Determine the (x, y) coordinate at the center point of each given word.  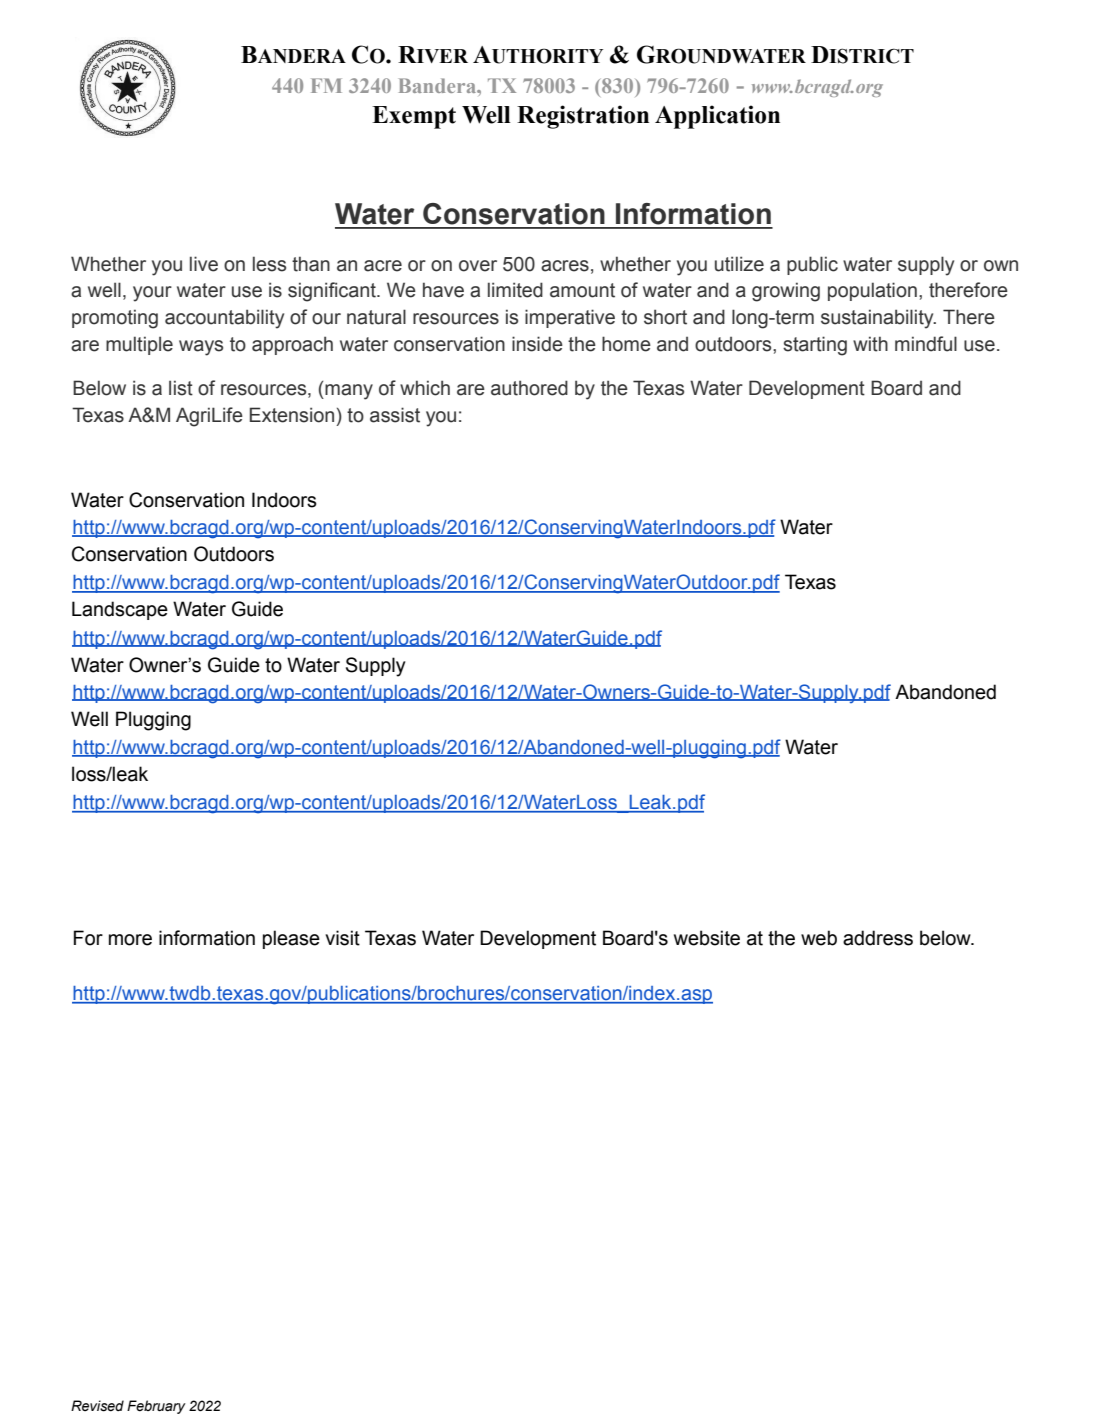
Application (717, 117)
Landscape (120, 610)
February (156, 1407)
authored (529, 388)
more (130, 940)
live (204, 264)
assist (395, 415)
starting (815, 346)
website (707, 938)
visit (342, 938)
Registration (583, 117)
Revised (97, 1406)
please (291, 939)
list (181, 388)
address (878, 938)
